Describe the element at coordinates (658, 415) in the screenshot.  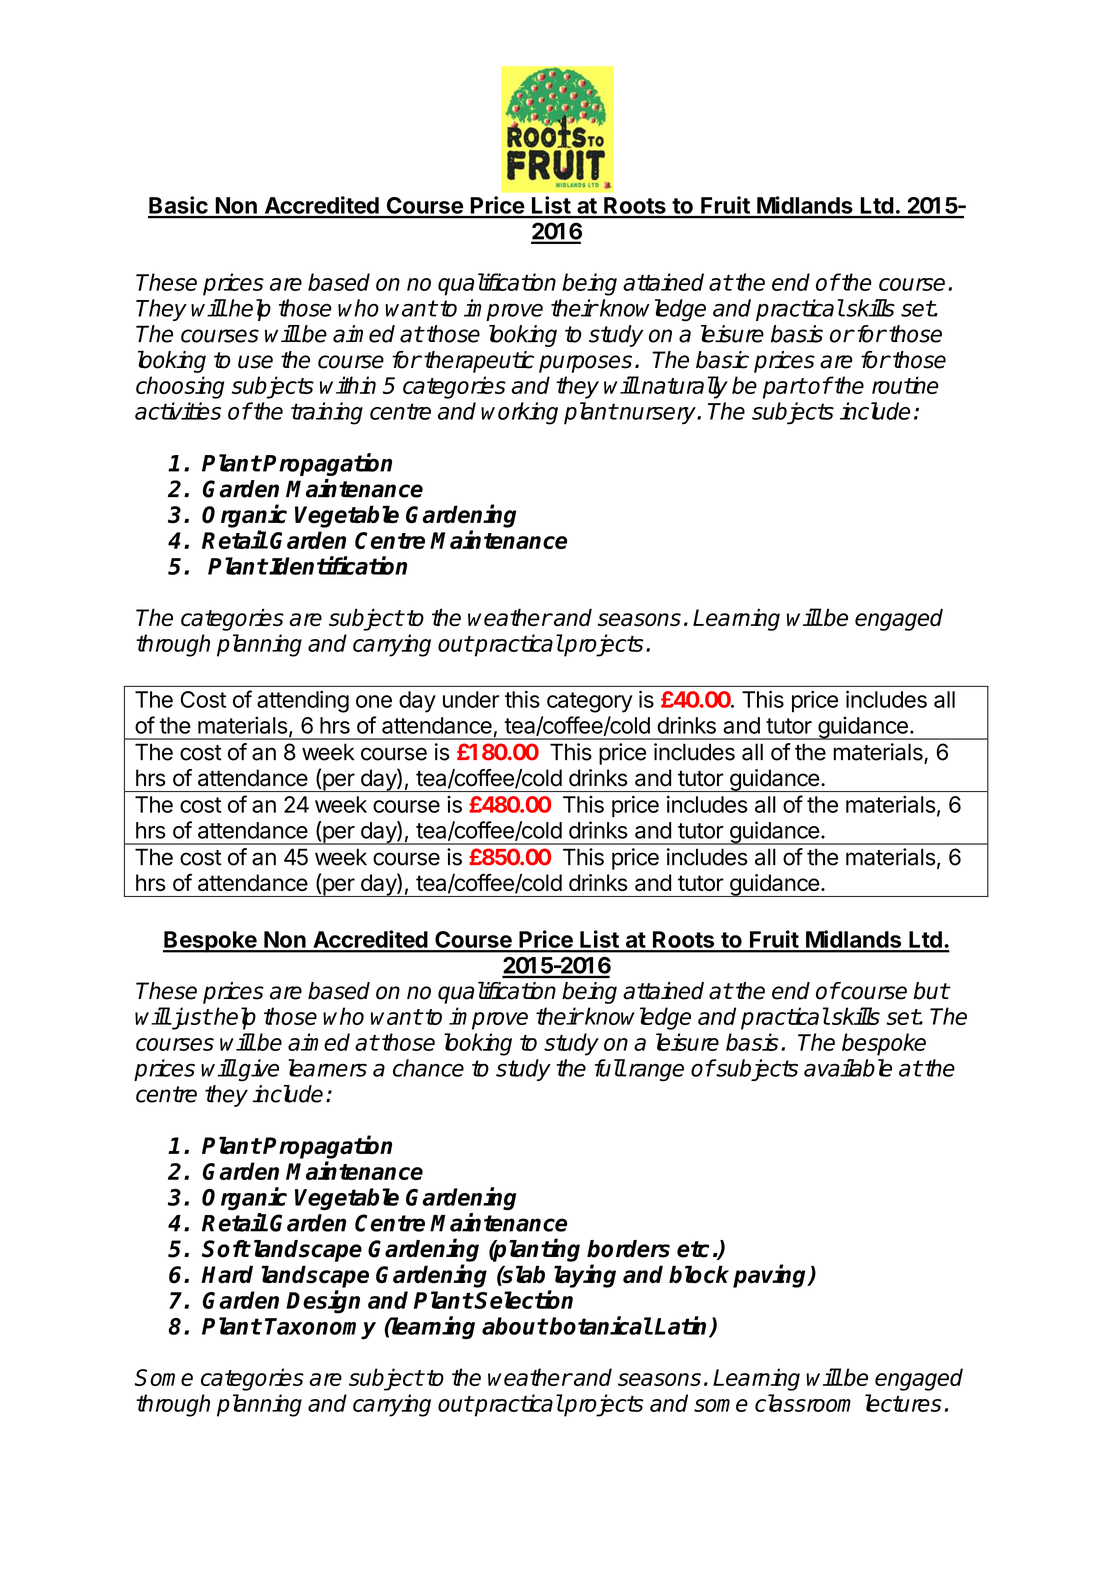
I see `nursery` at that location.
